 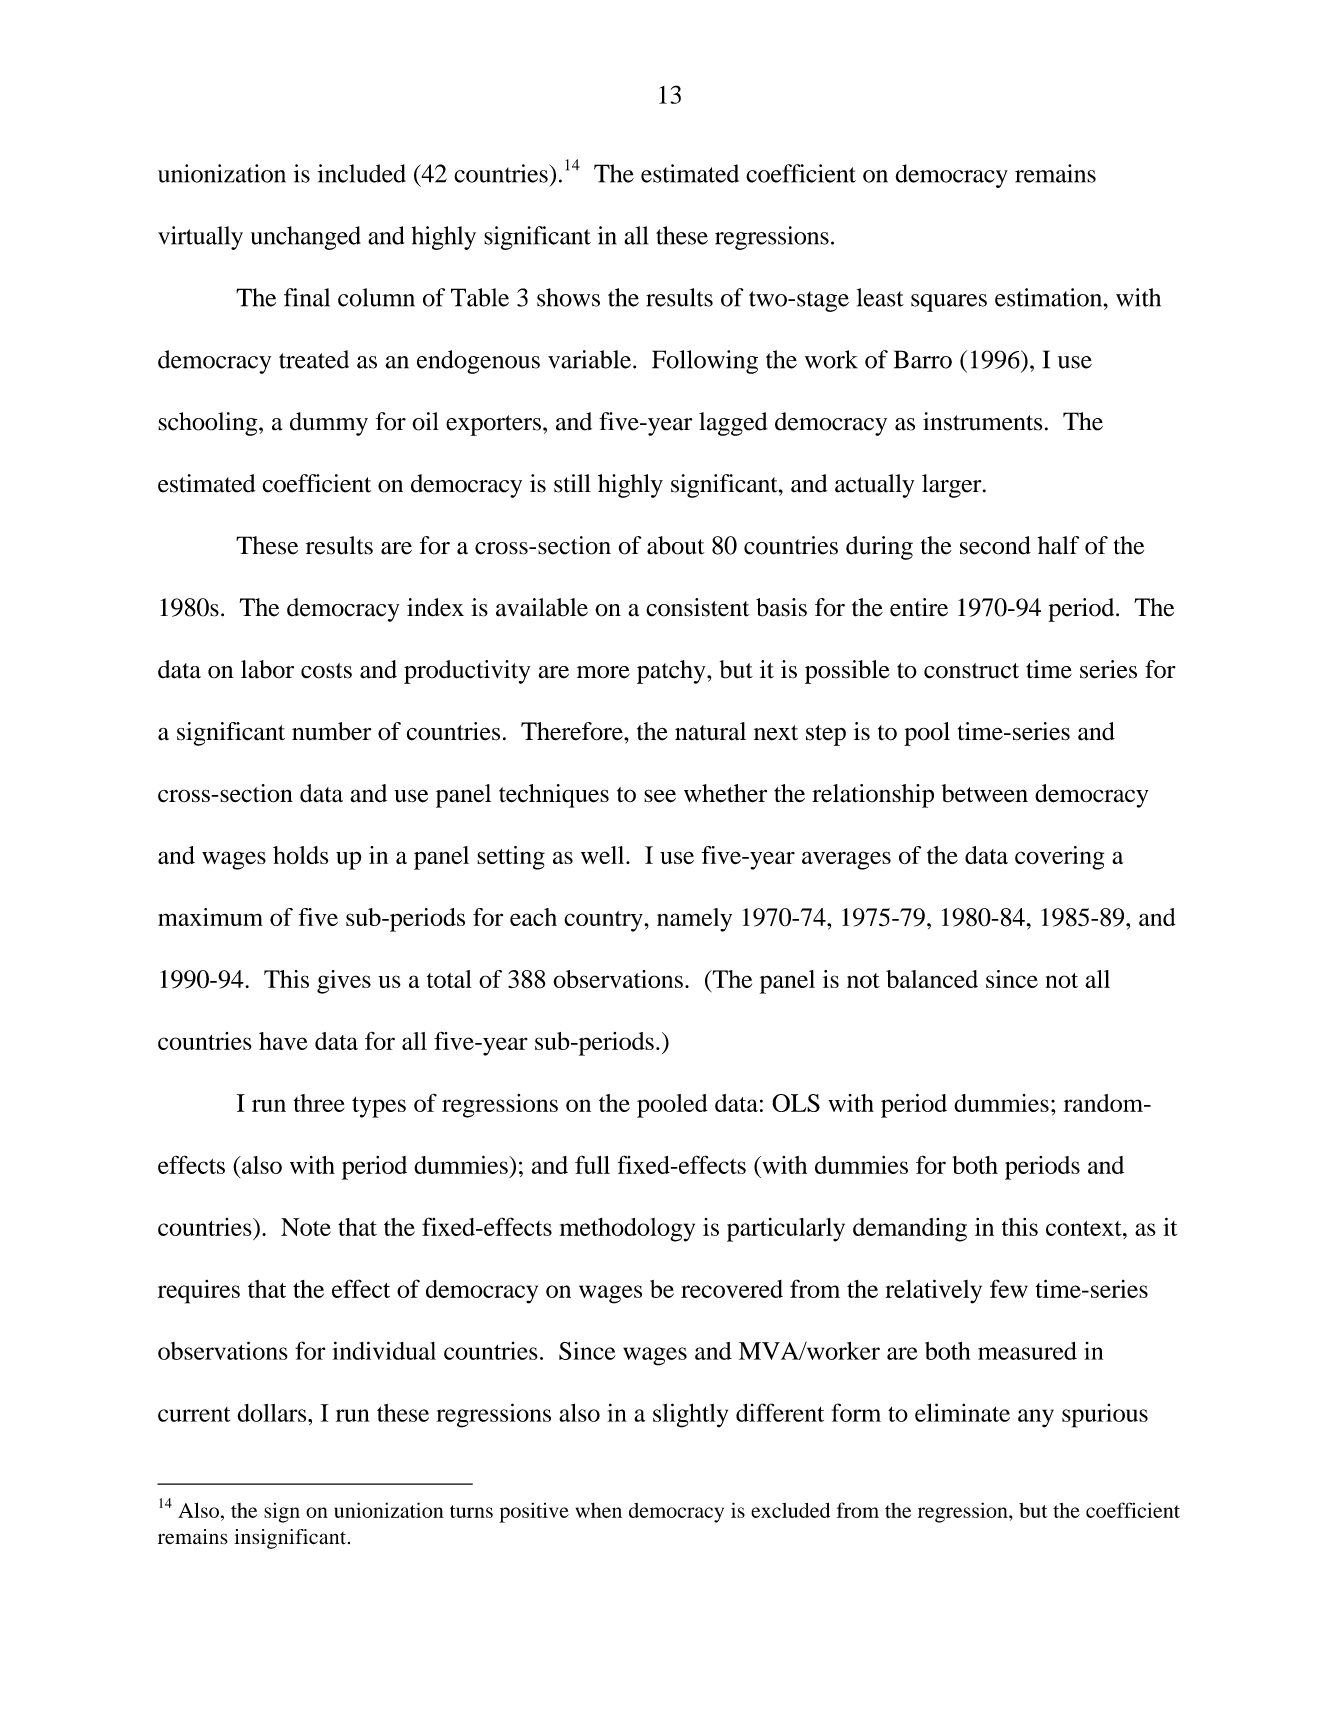 I want to click on dollars, so click(x=273, y=1413).
